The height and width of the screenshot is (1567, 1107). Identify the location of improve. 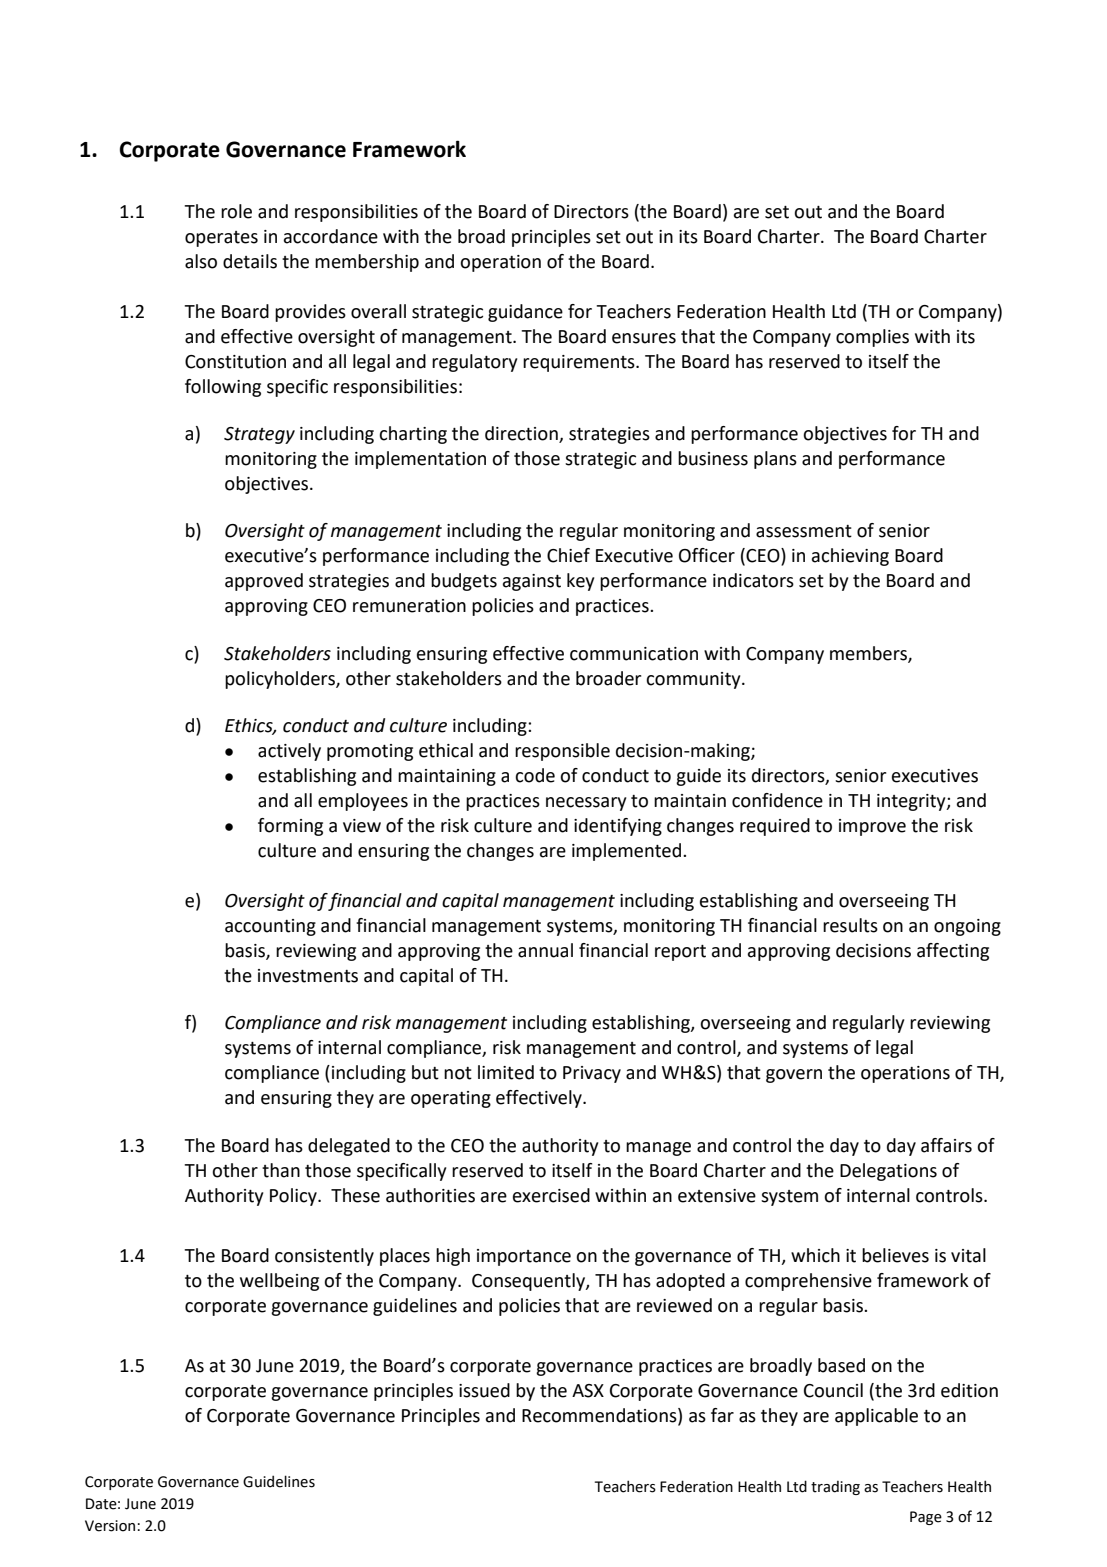
(872, 827).
